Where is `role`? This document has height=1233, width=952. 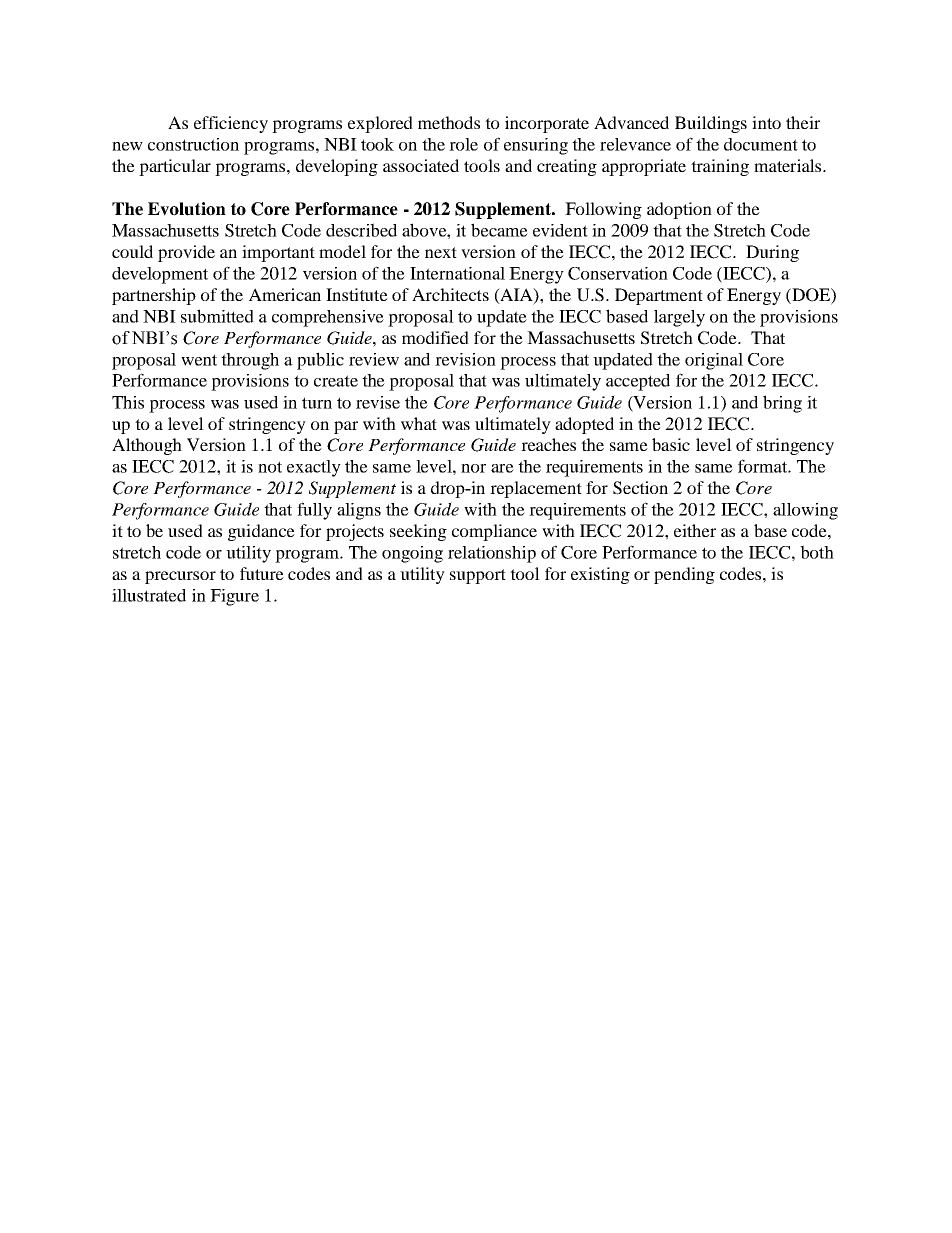 role is located at coordinates (463, 144).
